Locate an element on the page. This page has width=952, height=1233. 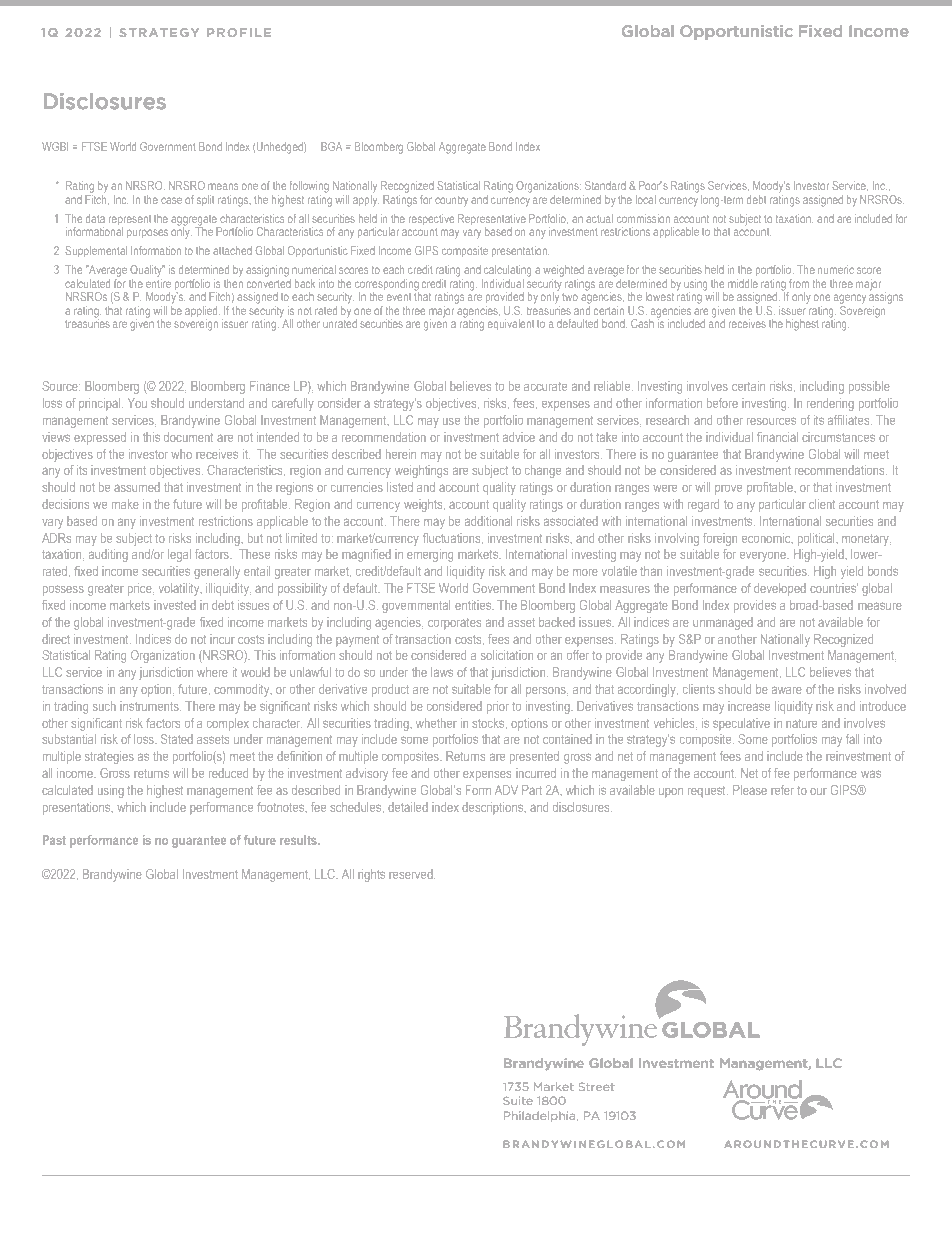
local is located at coordinates (646, 199).
